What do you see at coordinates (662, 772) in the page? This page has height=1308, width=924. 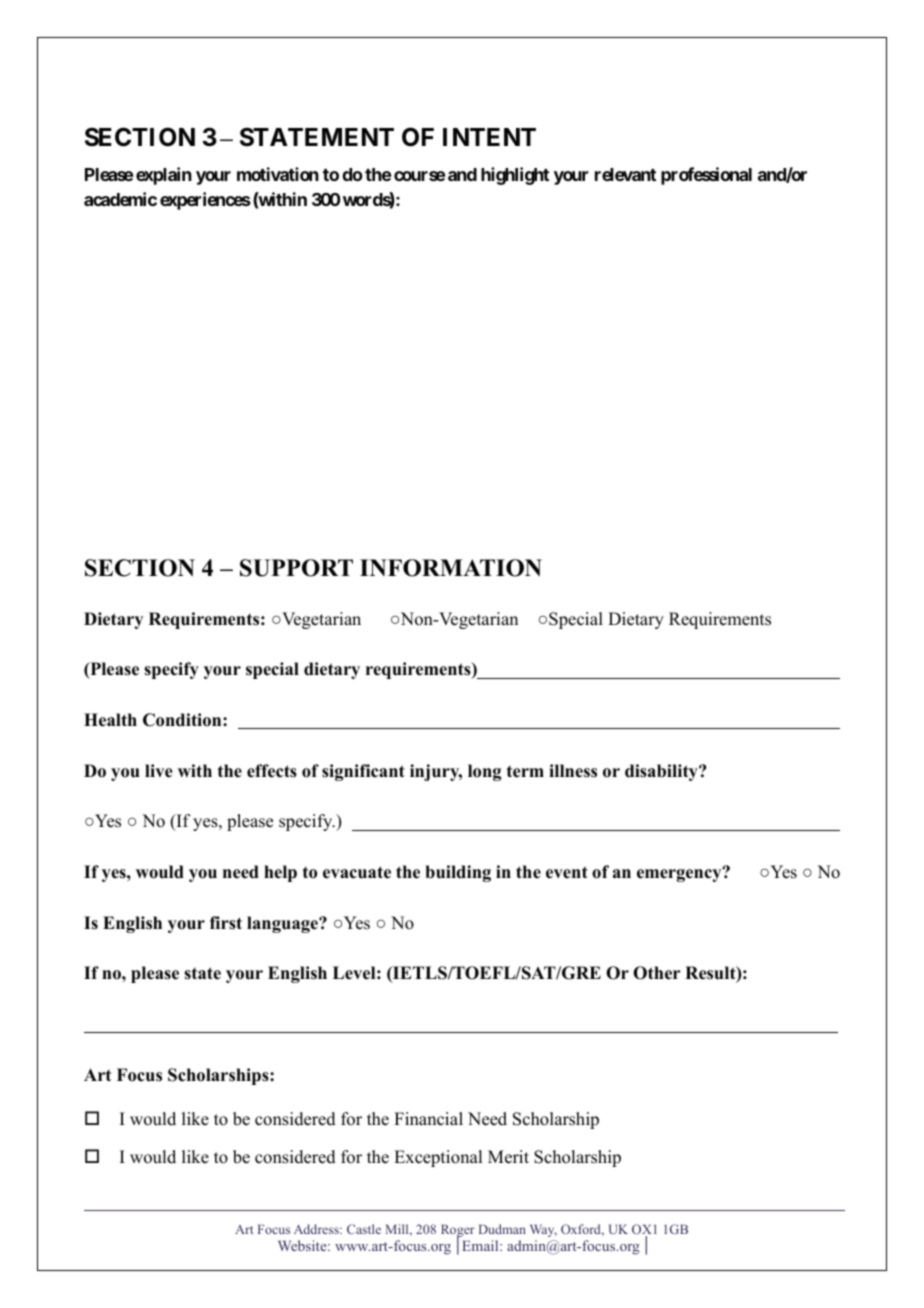 I see `disability` at bounding box center [662, 772].
